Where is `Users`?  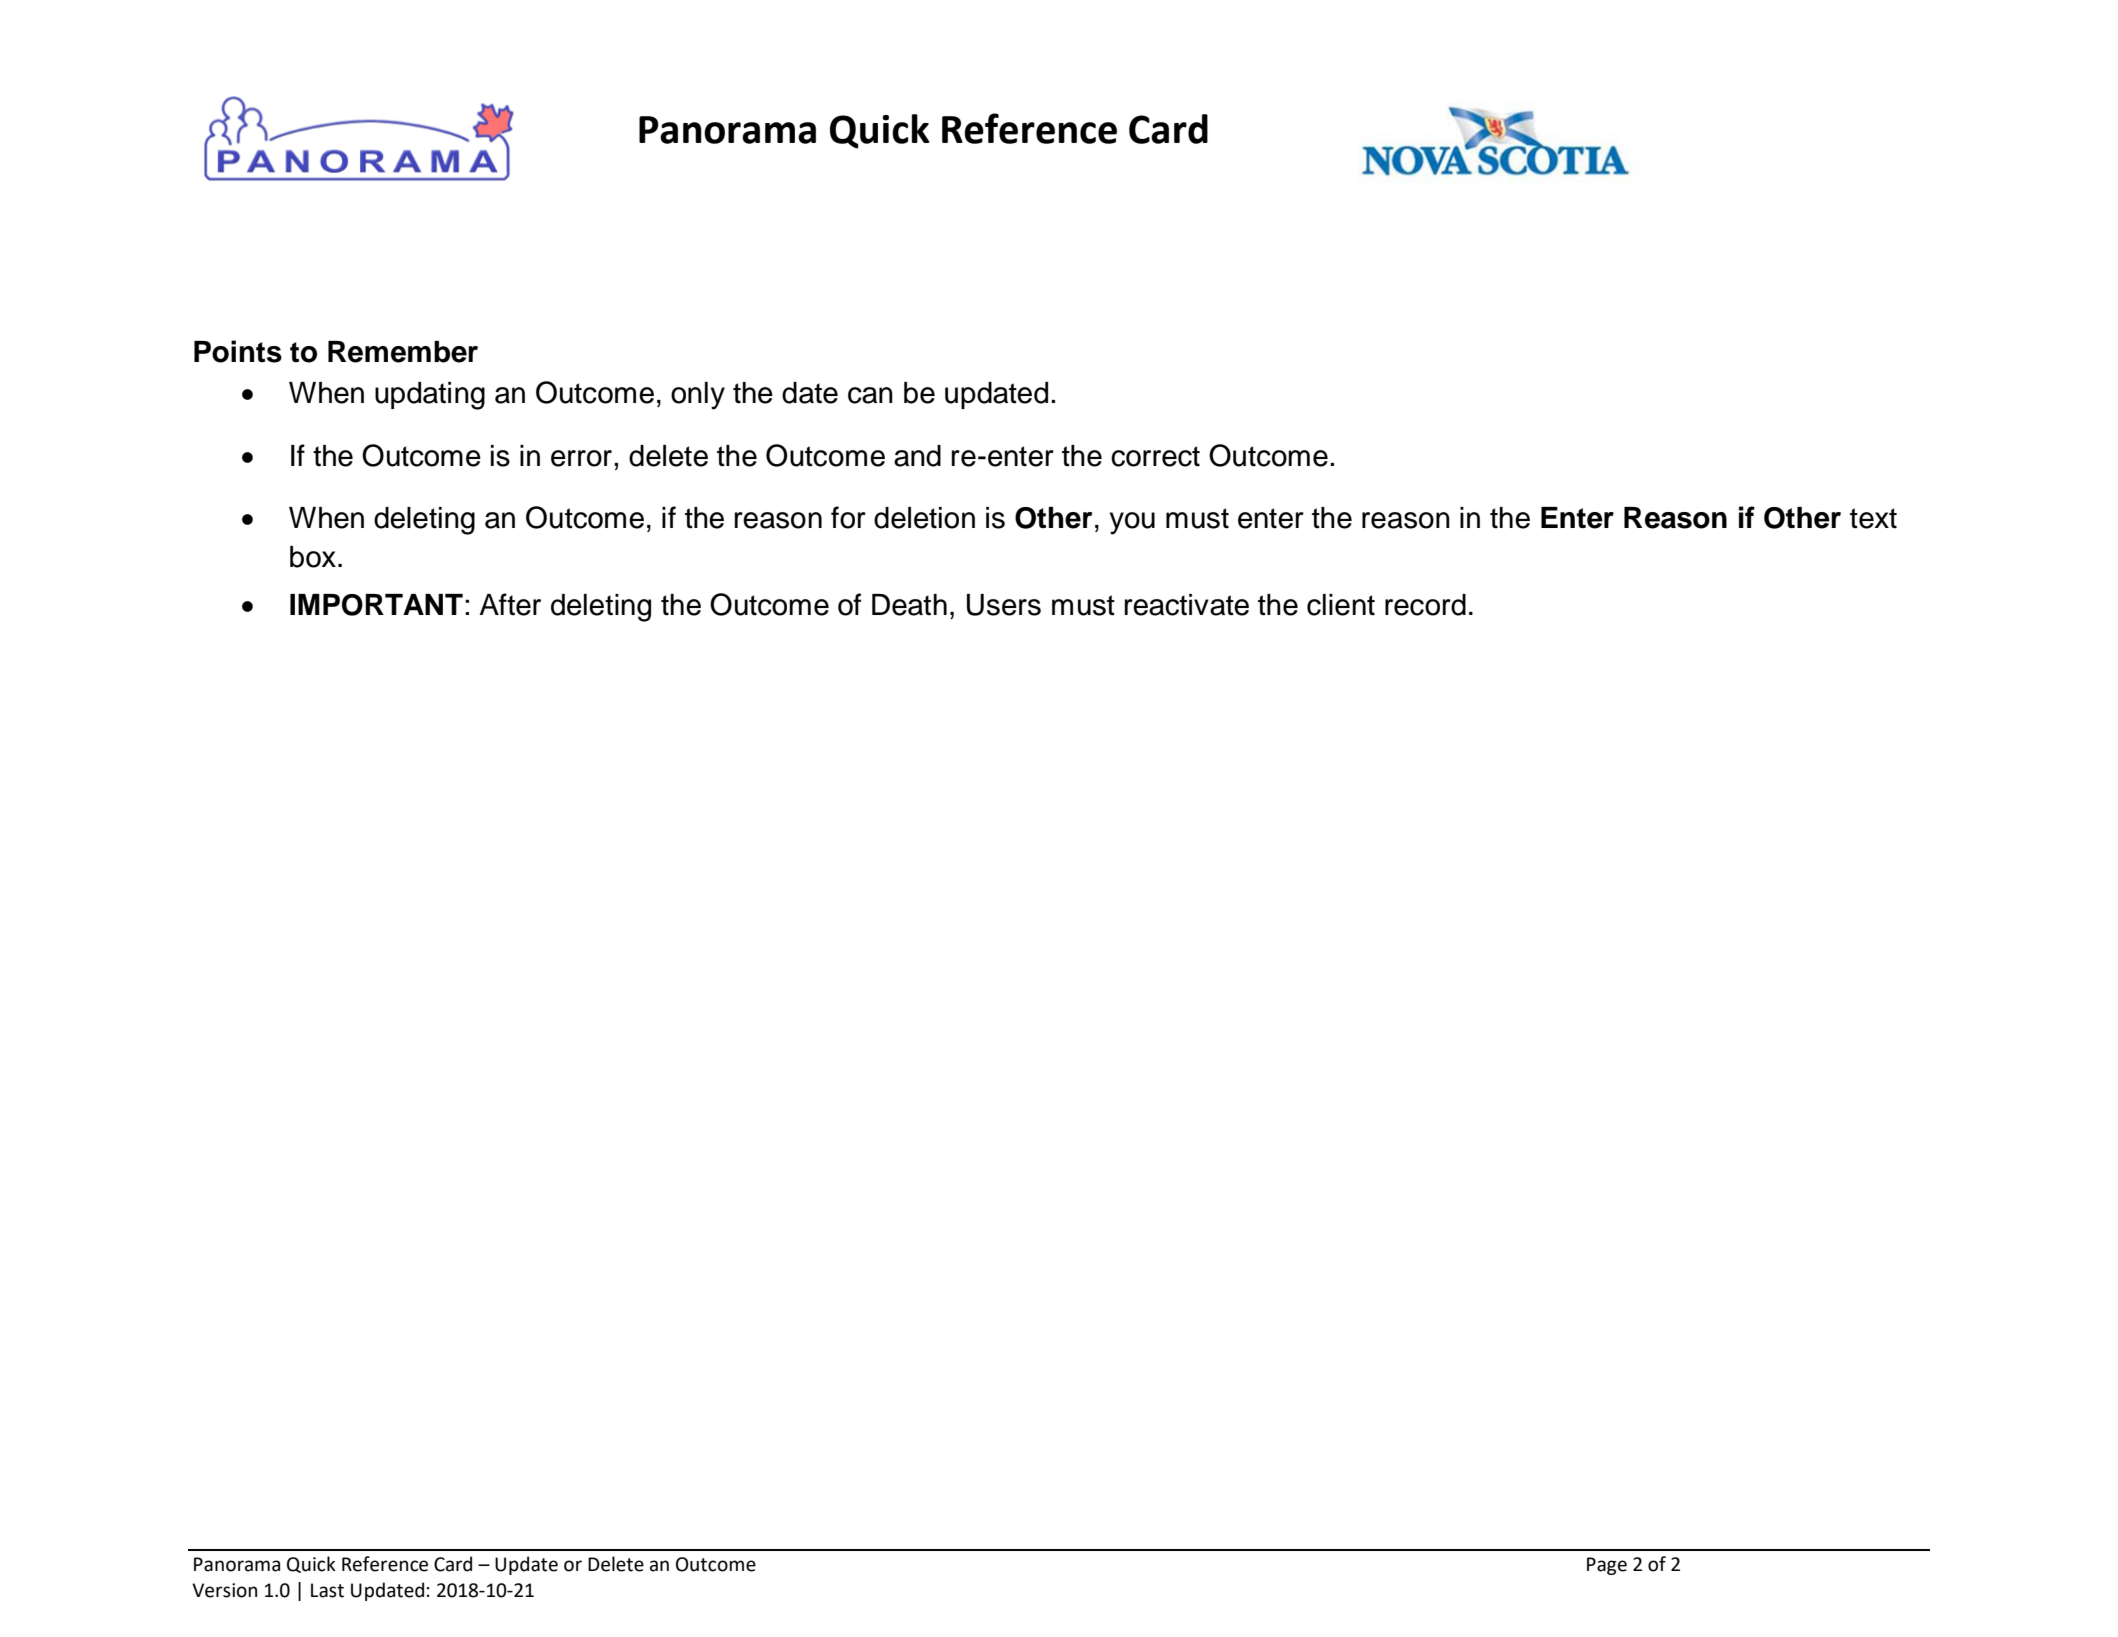 Users is located at coordinates (1004, 605).
